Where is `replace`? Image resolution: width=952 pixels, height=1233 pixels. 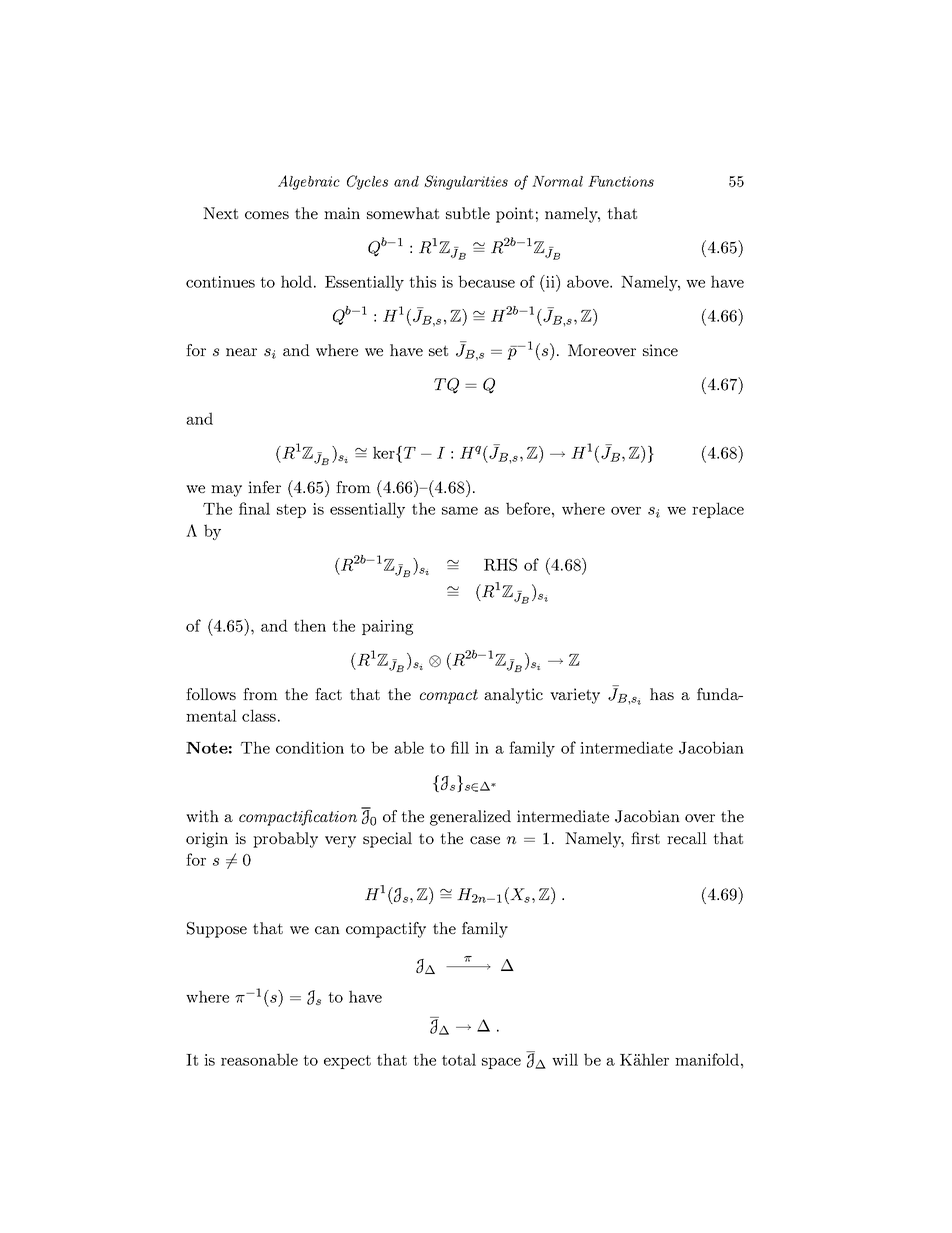
replace is located at coordinates (718, 510).
